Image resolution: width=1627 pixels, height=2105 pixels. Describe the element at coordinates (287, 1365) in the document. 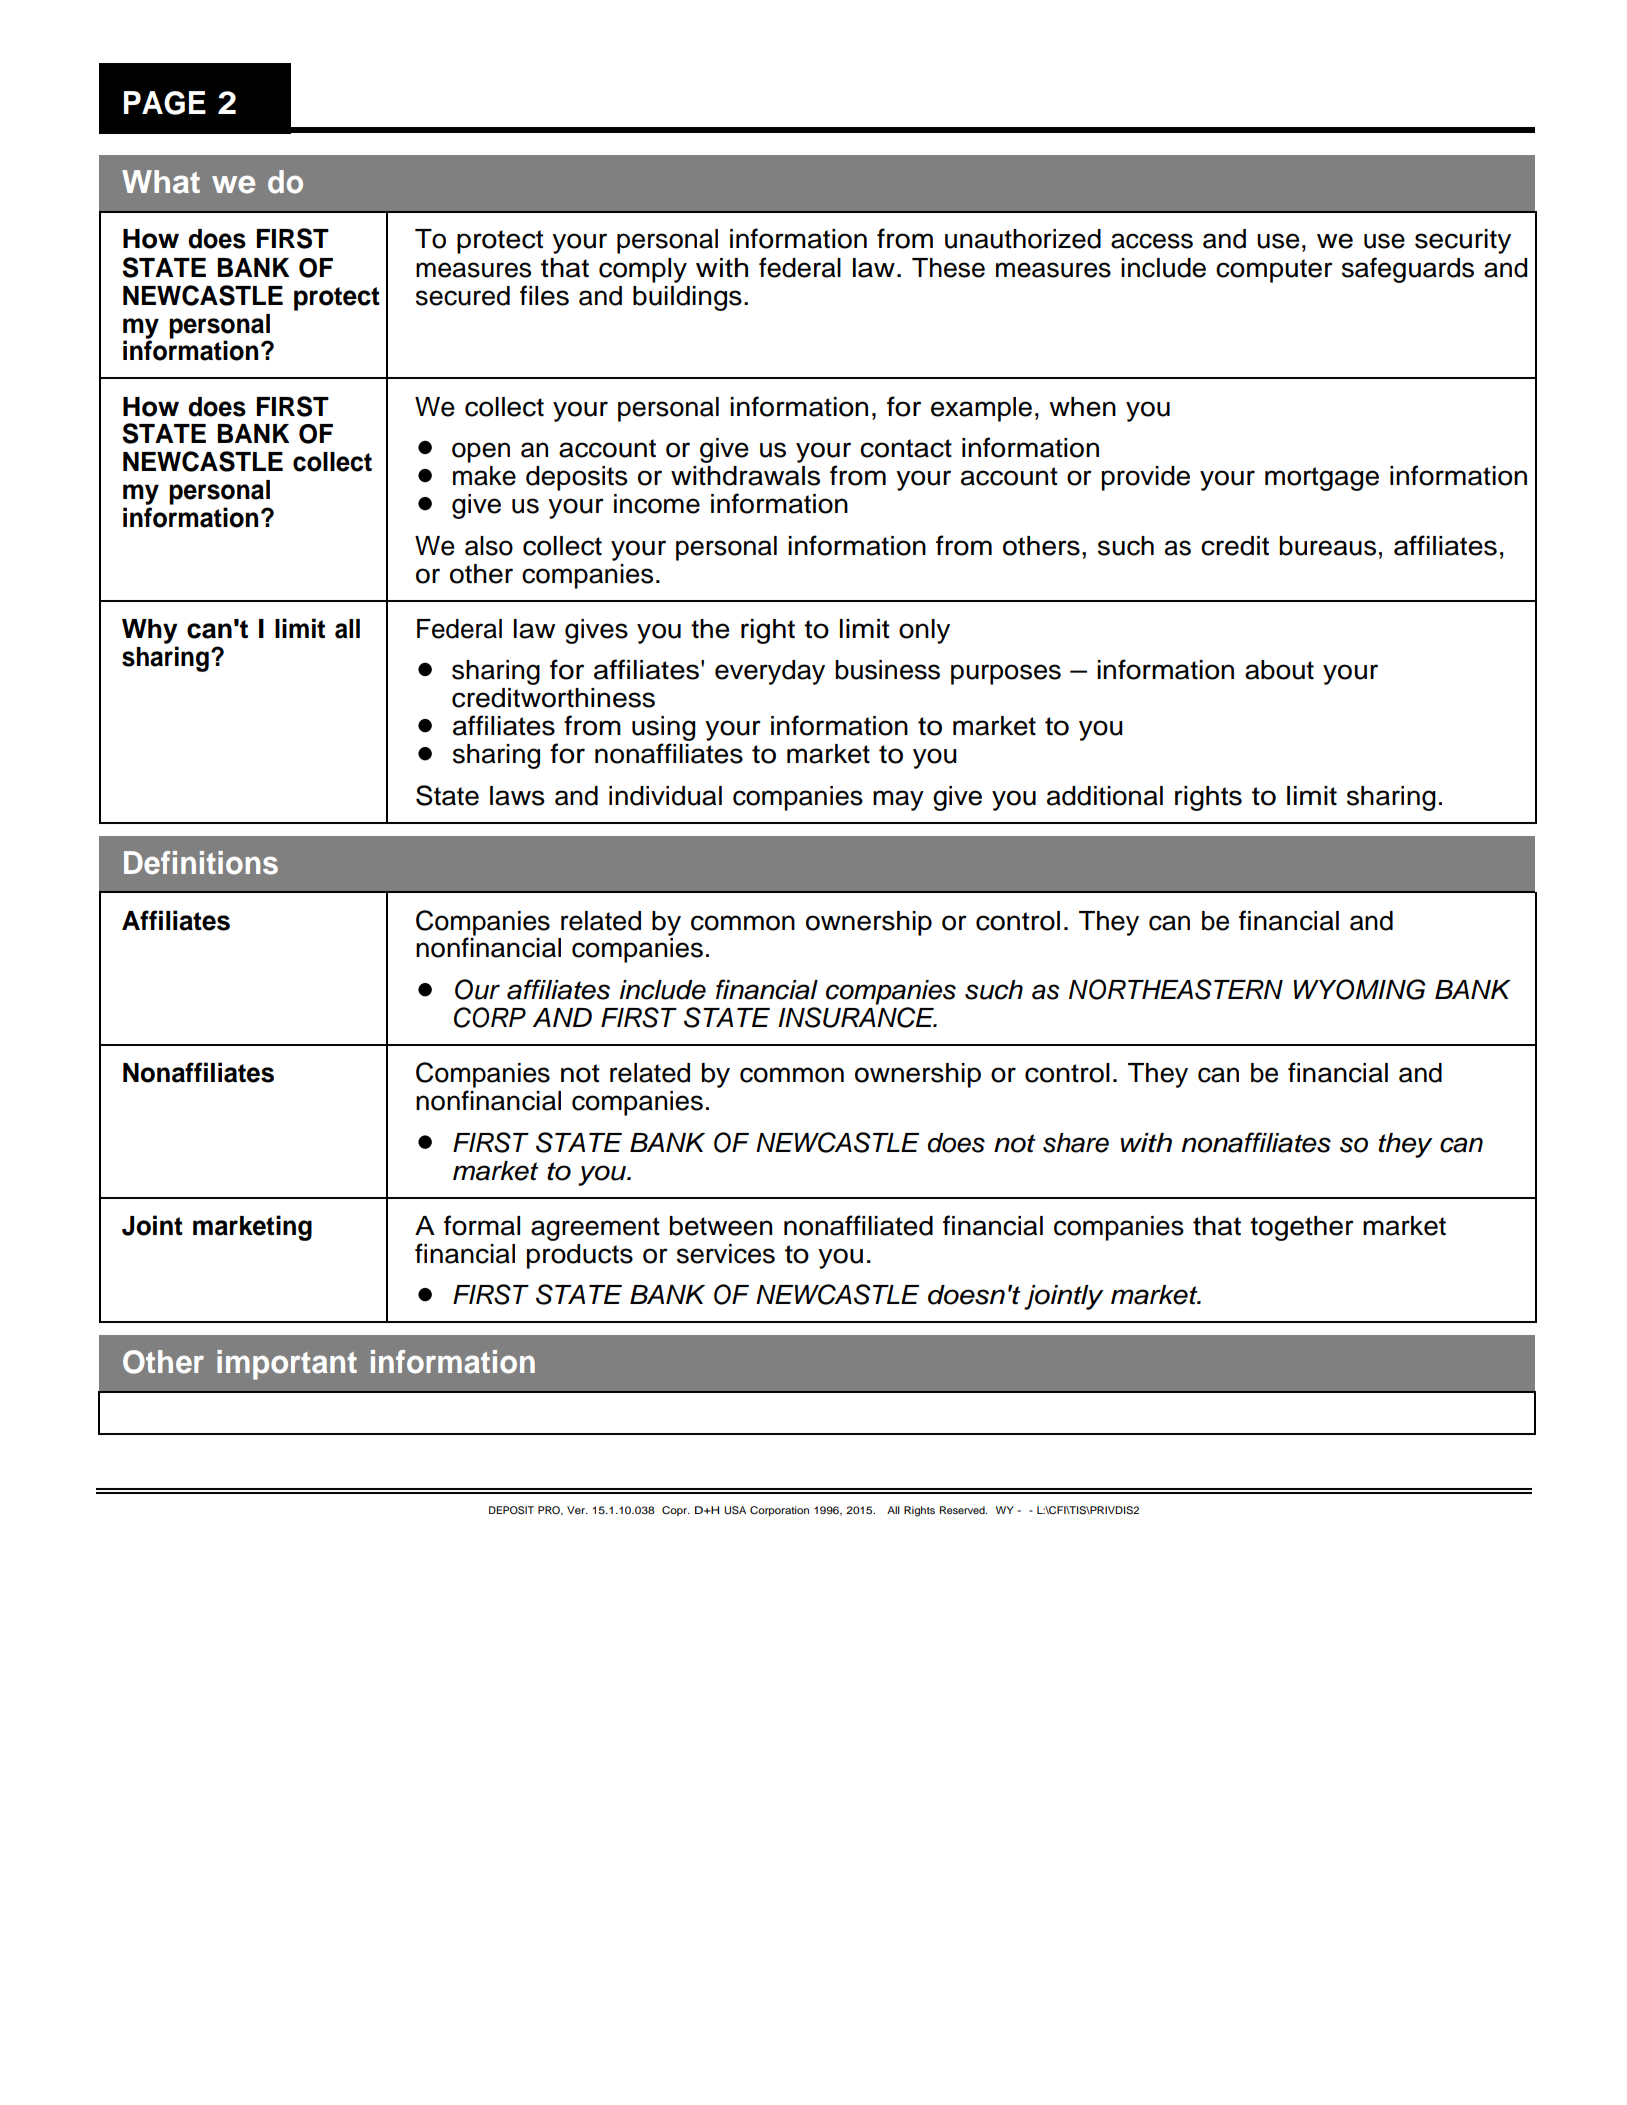

I see `important` at that location.
